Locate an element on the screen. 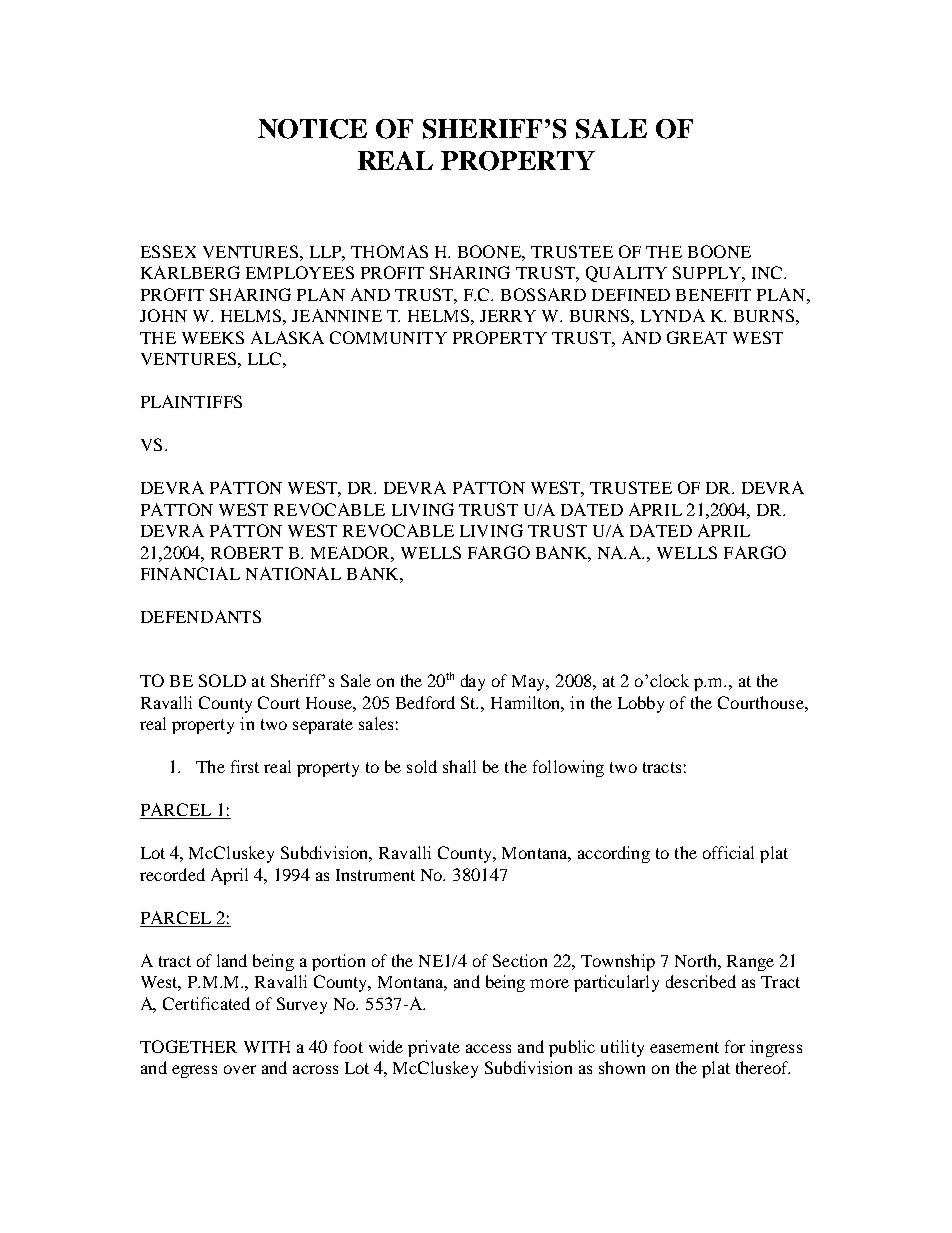 This screenshot has height=1233, width=952. WITH is located at coordinates (267, 1047).
